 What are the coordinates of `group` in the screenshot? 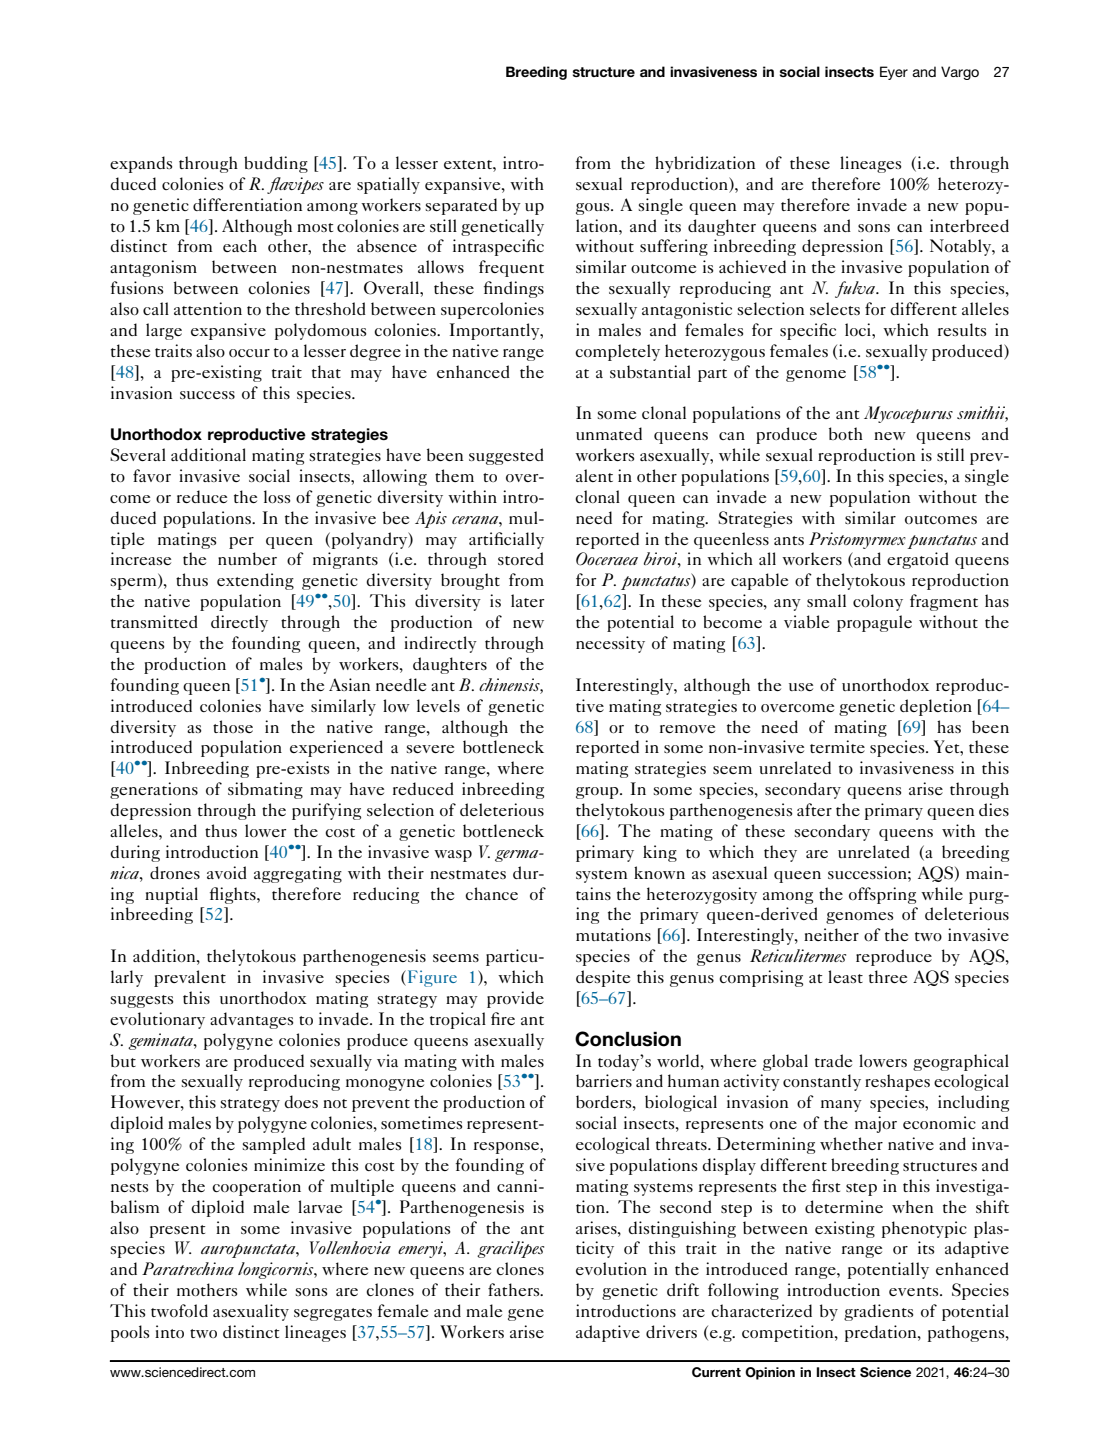 It's located at (598, 793).
